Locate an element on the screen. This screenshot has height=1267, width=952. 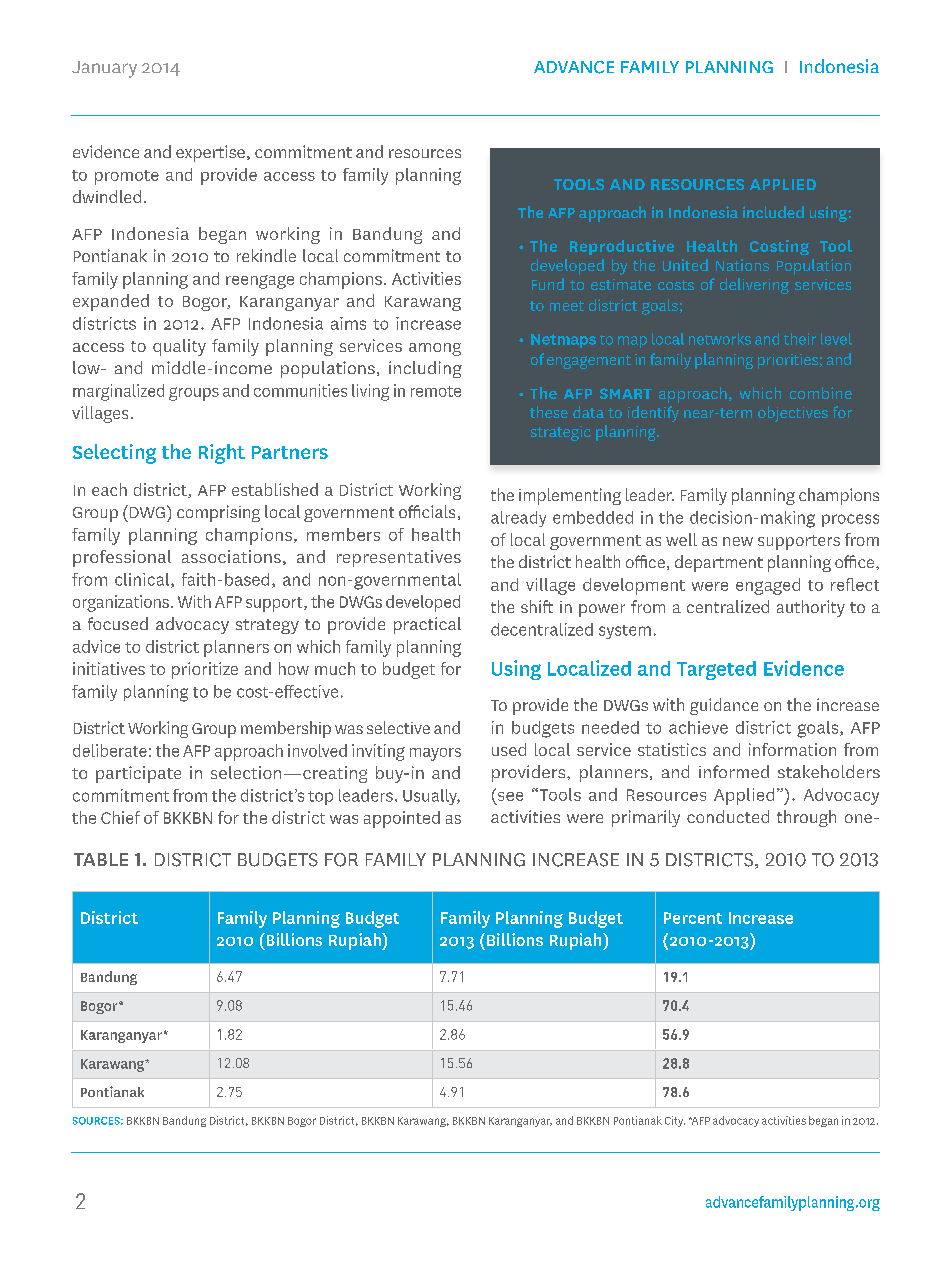
conducted is located at coordinates (728, 816).
